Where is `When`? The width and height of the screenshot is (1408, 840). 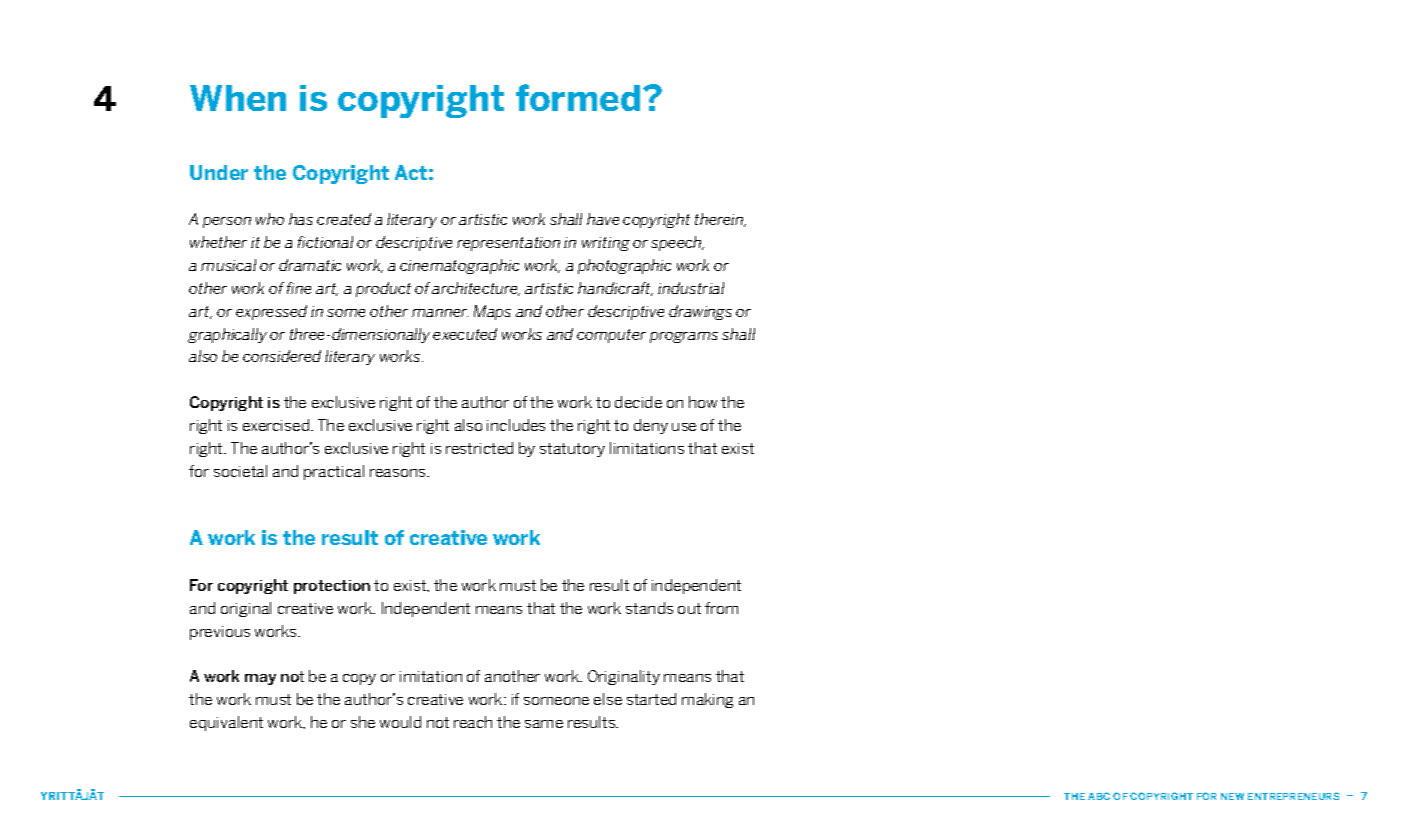 When is located at coordinates (238, 98).
